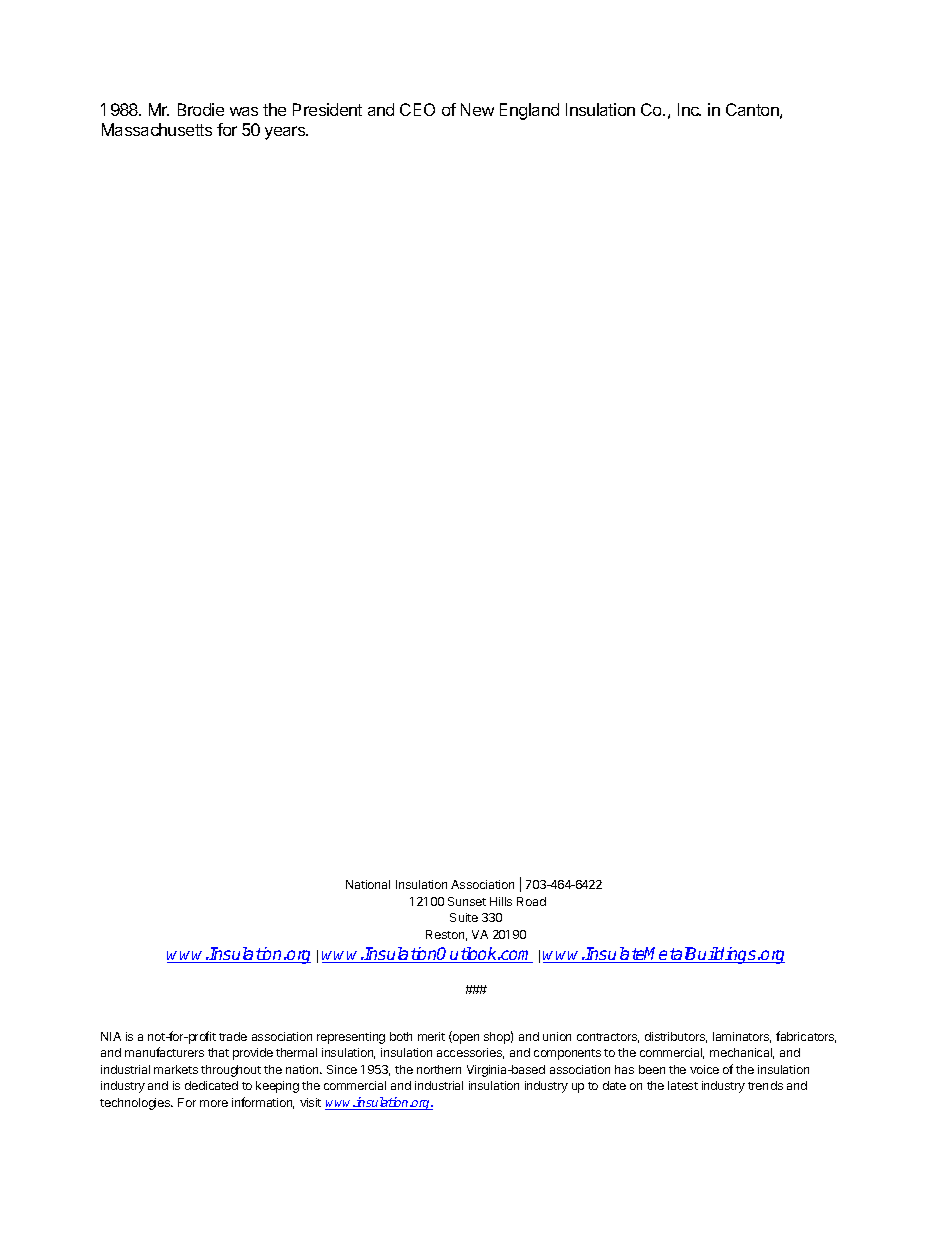  I want to click on England, so click(529, 111).
